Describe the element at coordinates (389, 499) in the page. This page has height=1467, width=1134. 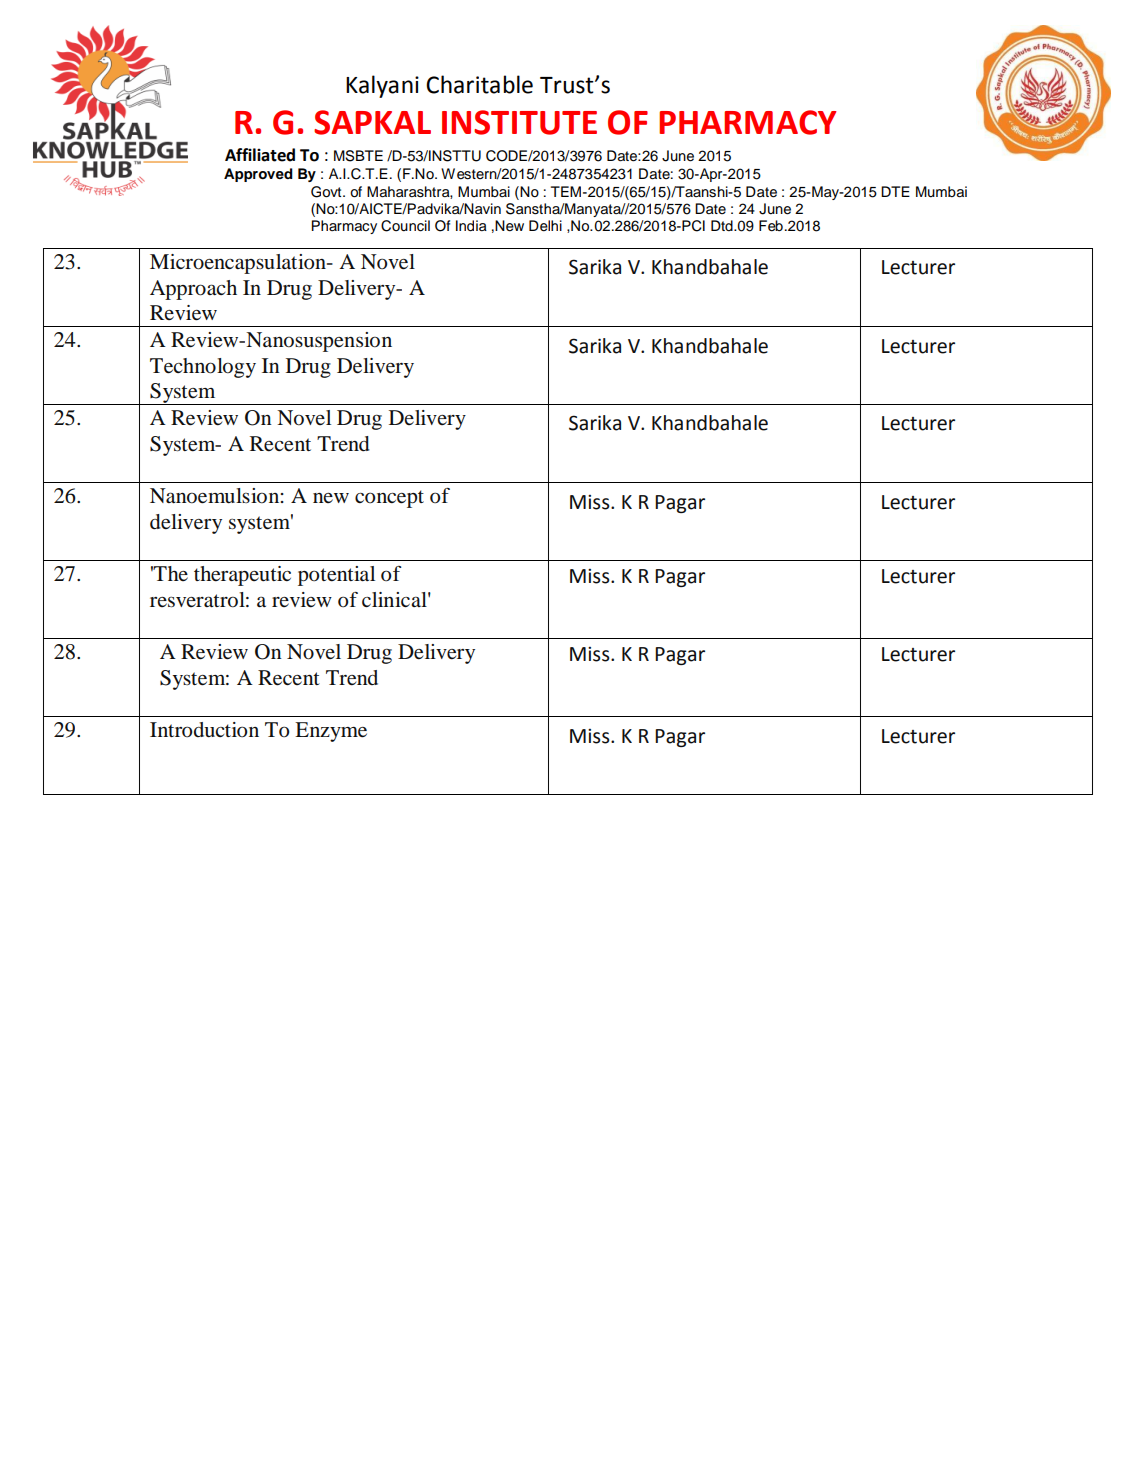
I see `concept` at that location.
